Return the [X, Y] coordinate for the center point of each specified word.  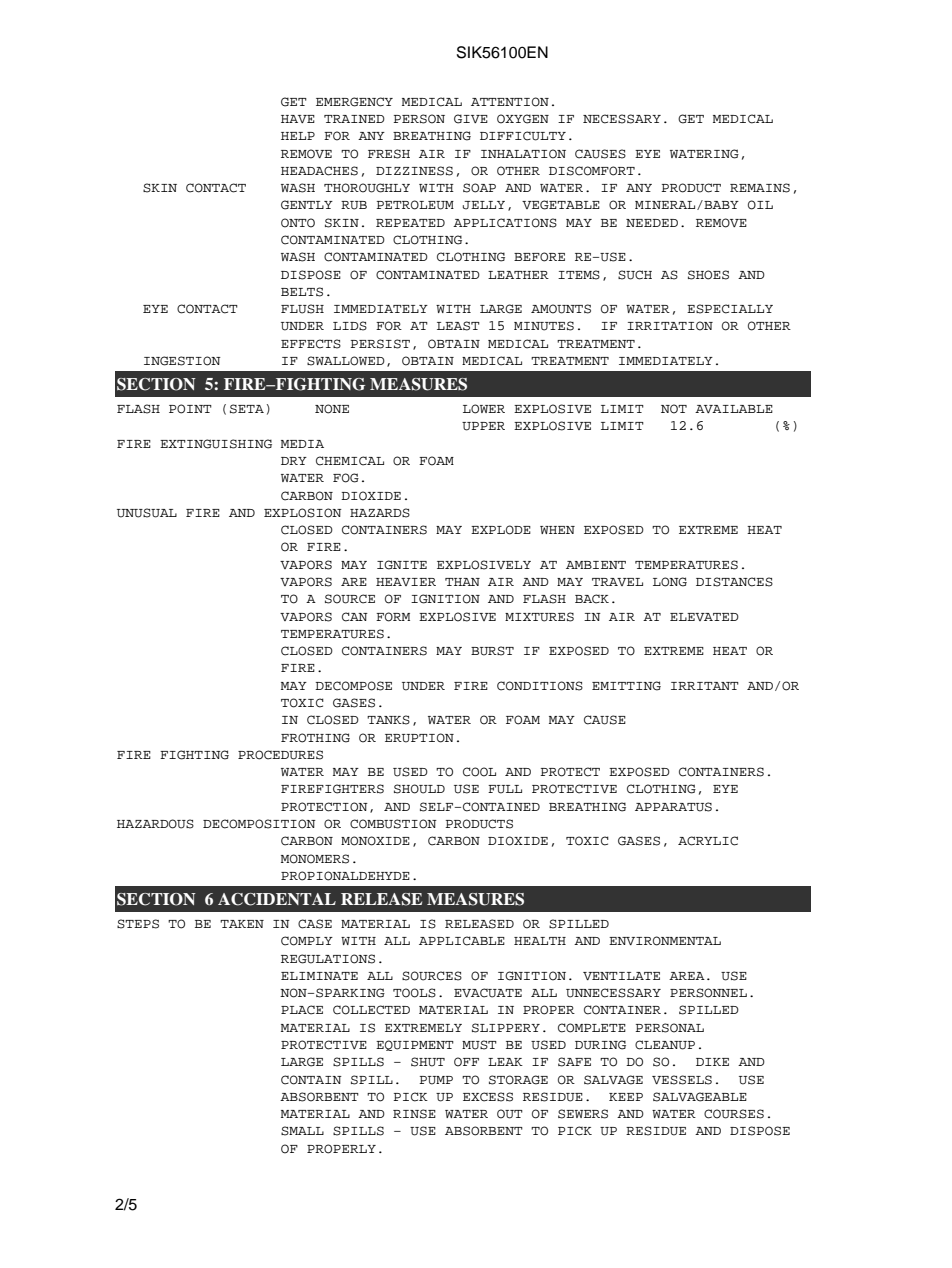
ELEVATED [704, 617]
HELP [298, 136]
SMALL [302, 1131]
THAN [462, 582]
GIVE [471, 119]
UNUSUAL [147, 513]
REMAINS [760, 188]
